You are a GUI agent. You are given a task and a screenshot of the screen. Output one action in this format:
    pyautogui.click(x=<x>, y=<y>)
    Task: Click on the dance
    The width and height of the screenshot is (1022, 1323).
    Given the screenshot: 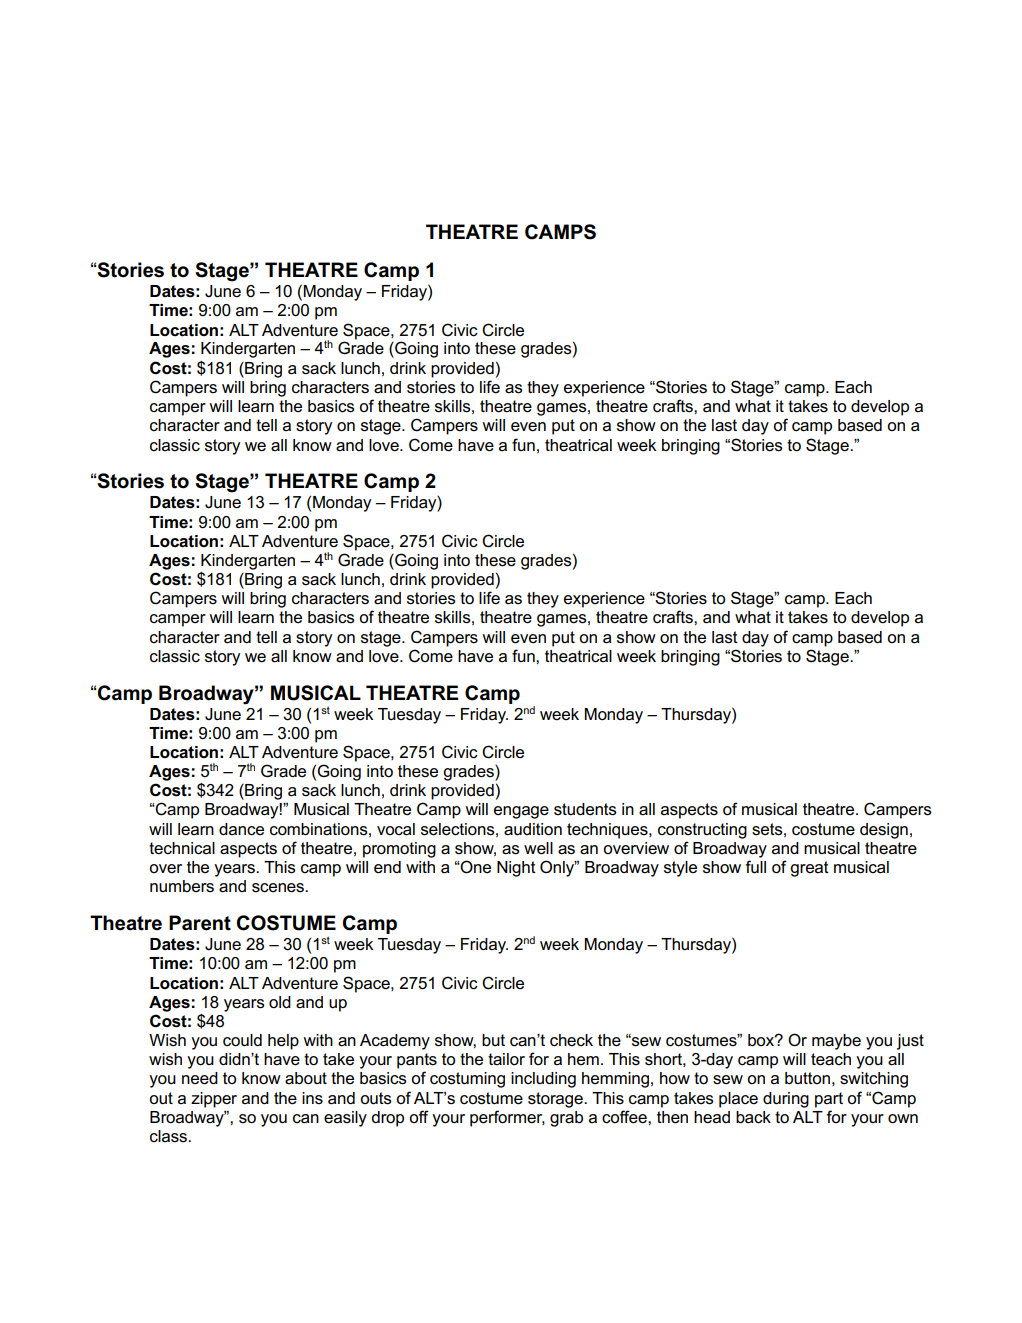 What is the action you would take?
    pyautogui.click(x=241, y=829)
